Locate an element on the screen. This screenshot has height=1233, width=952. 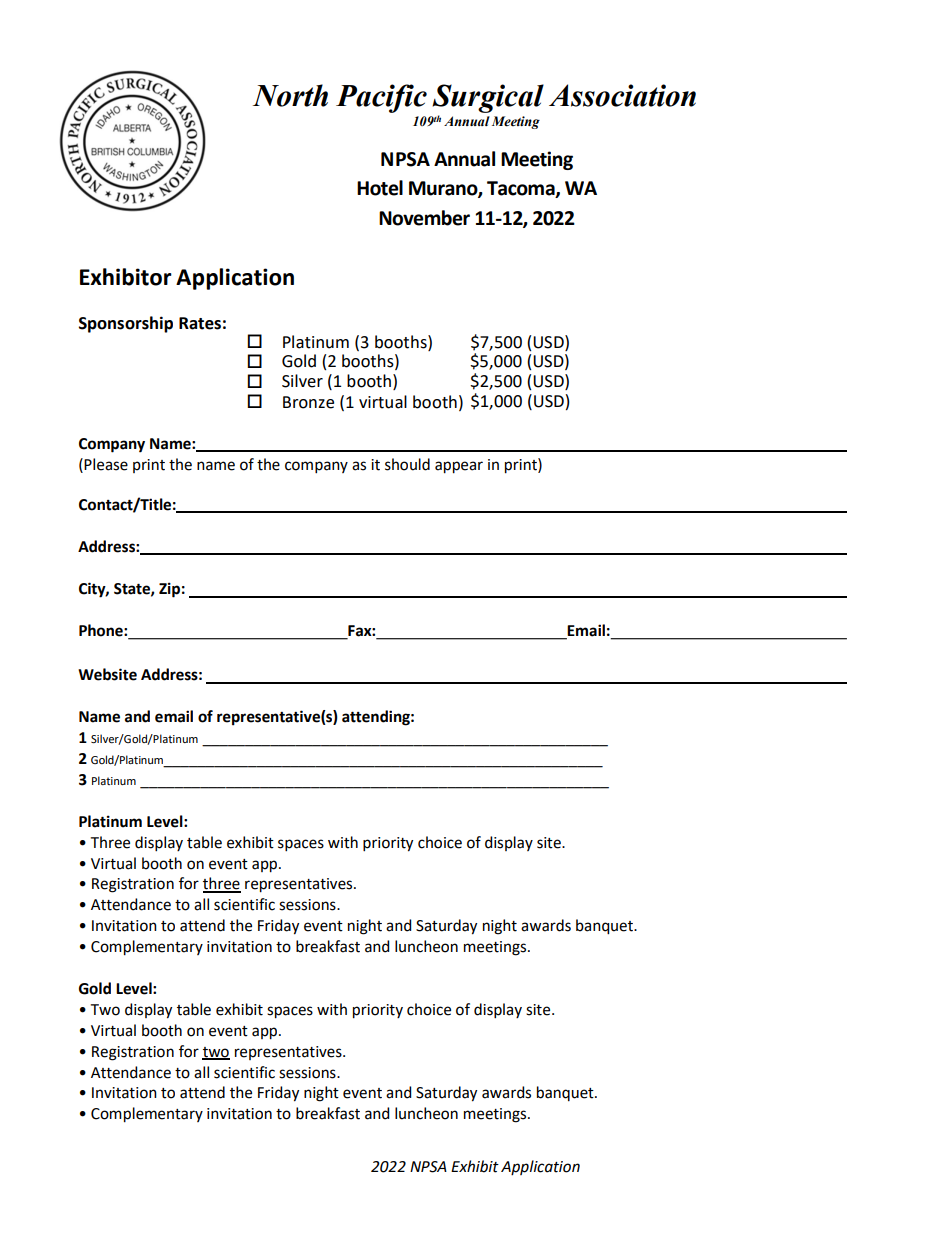
Please is located at coordinates (106, 464).
